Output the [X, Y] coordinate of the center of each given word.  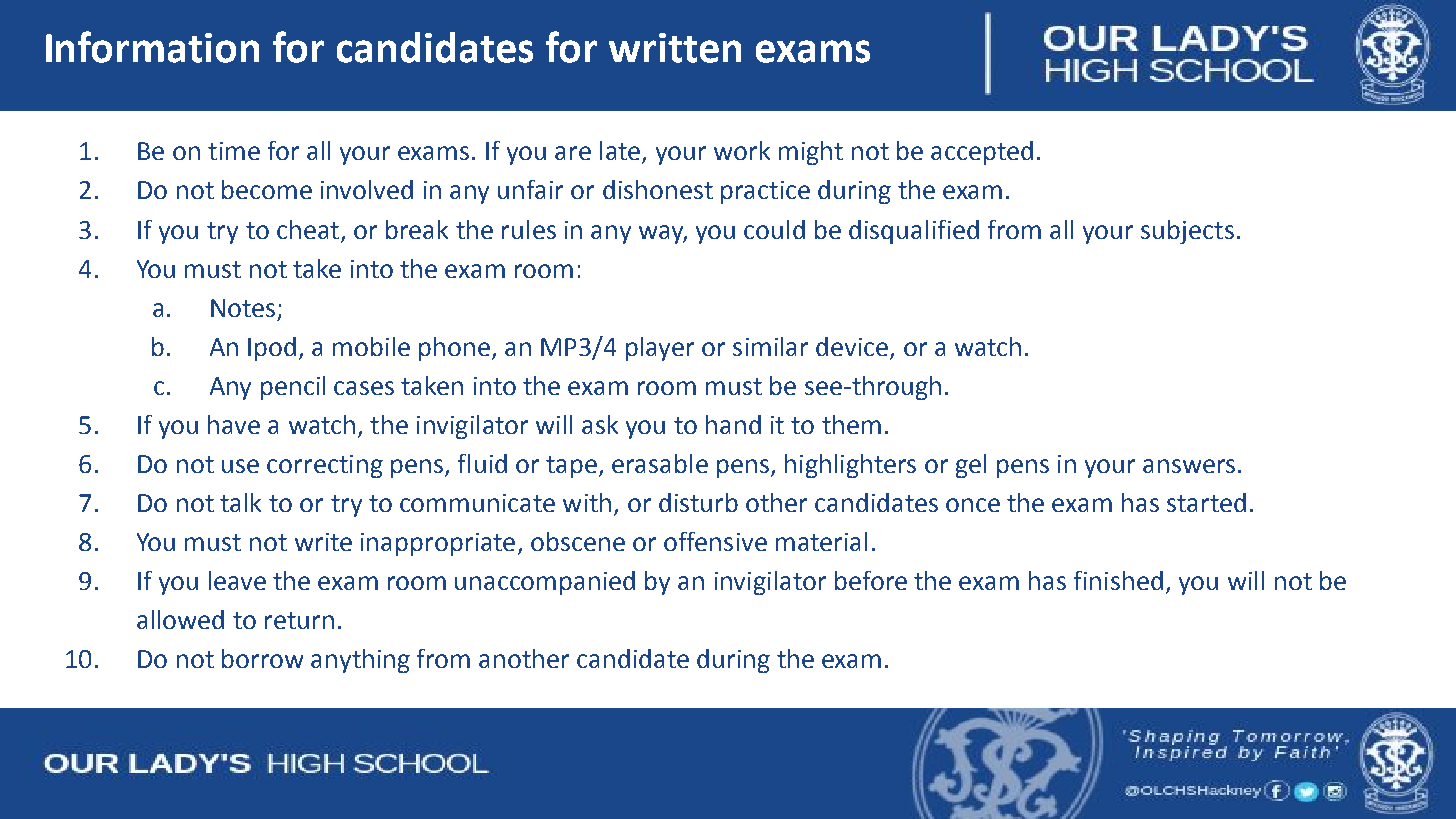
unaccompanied [545, 583]
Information [152, 47]
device [852, 346]
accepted [982, 153]
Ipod [272, 349]
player [660, 349]
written [675, 48]
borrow [262, 658]
